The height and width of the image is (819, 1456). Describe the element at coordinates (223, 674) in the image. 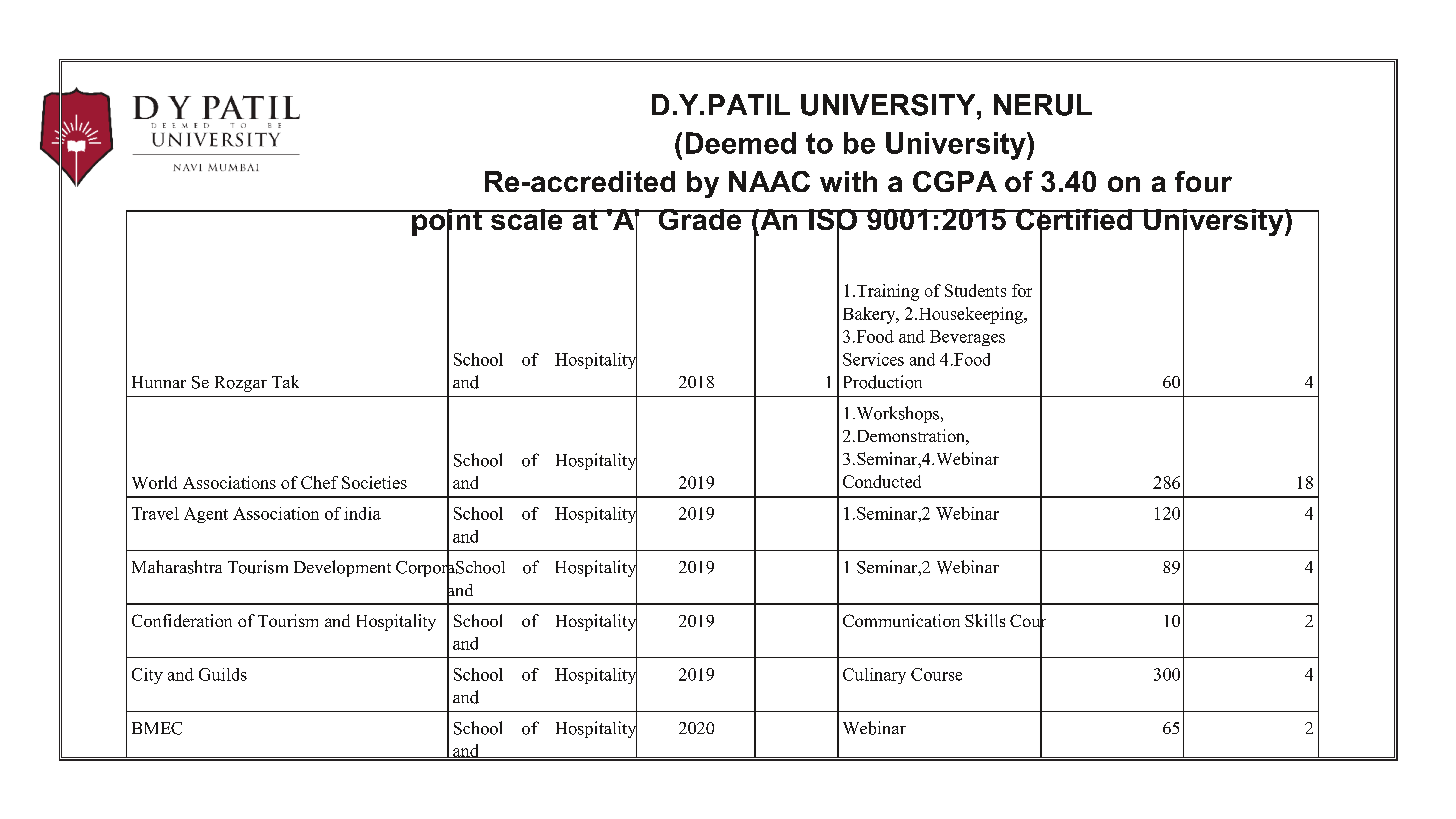

I see `Guilds` at that location.
